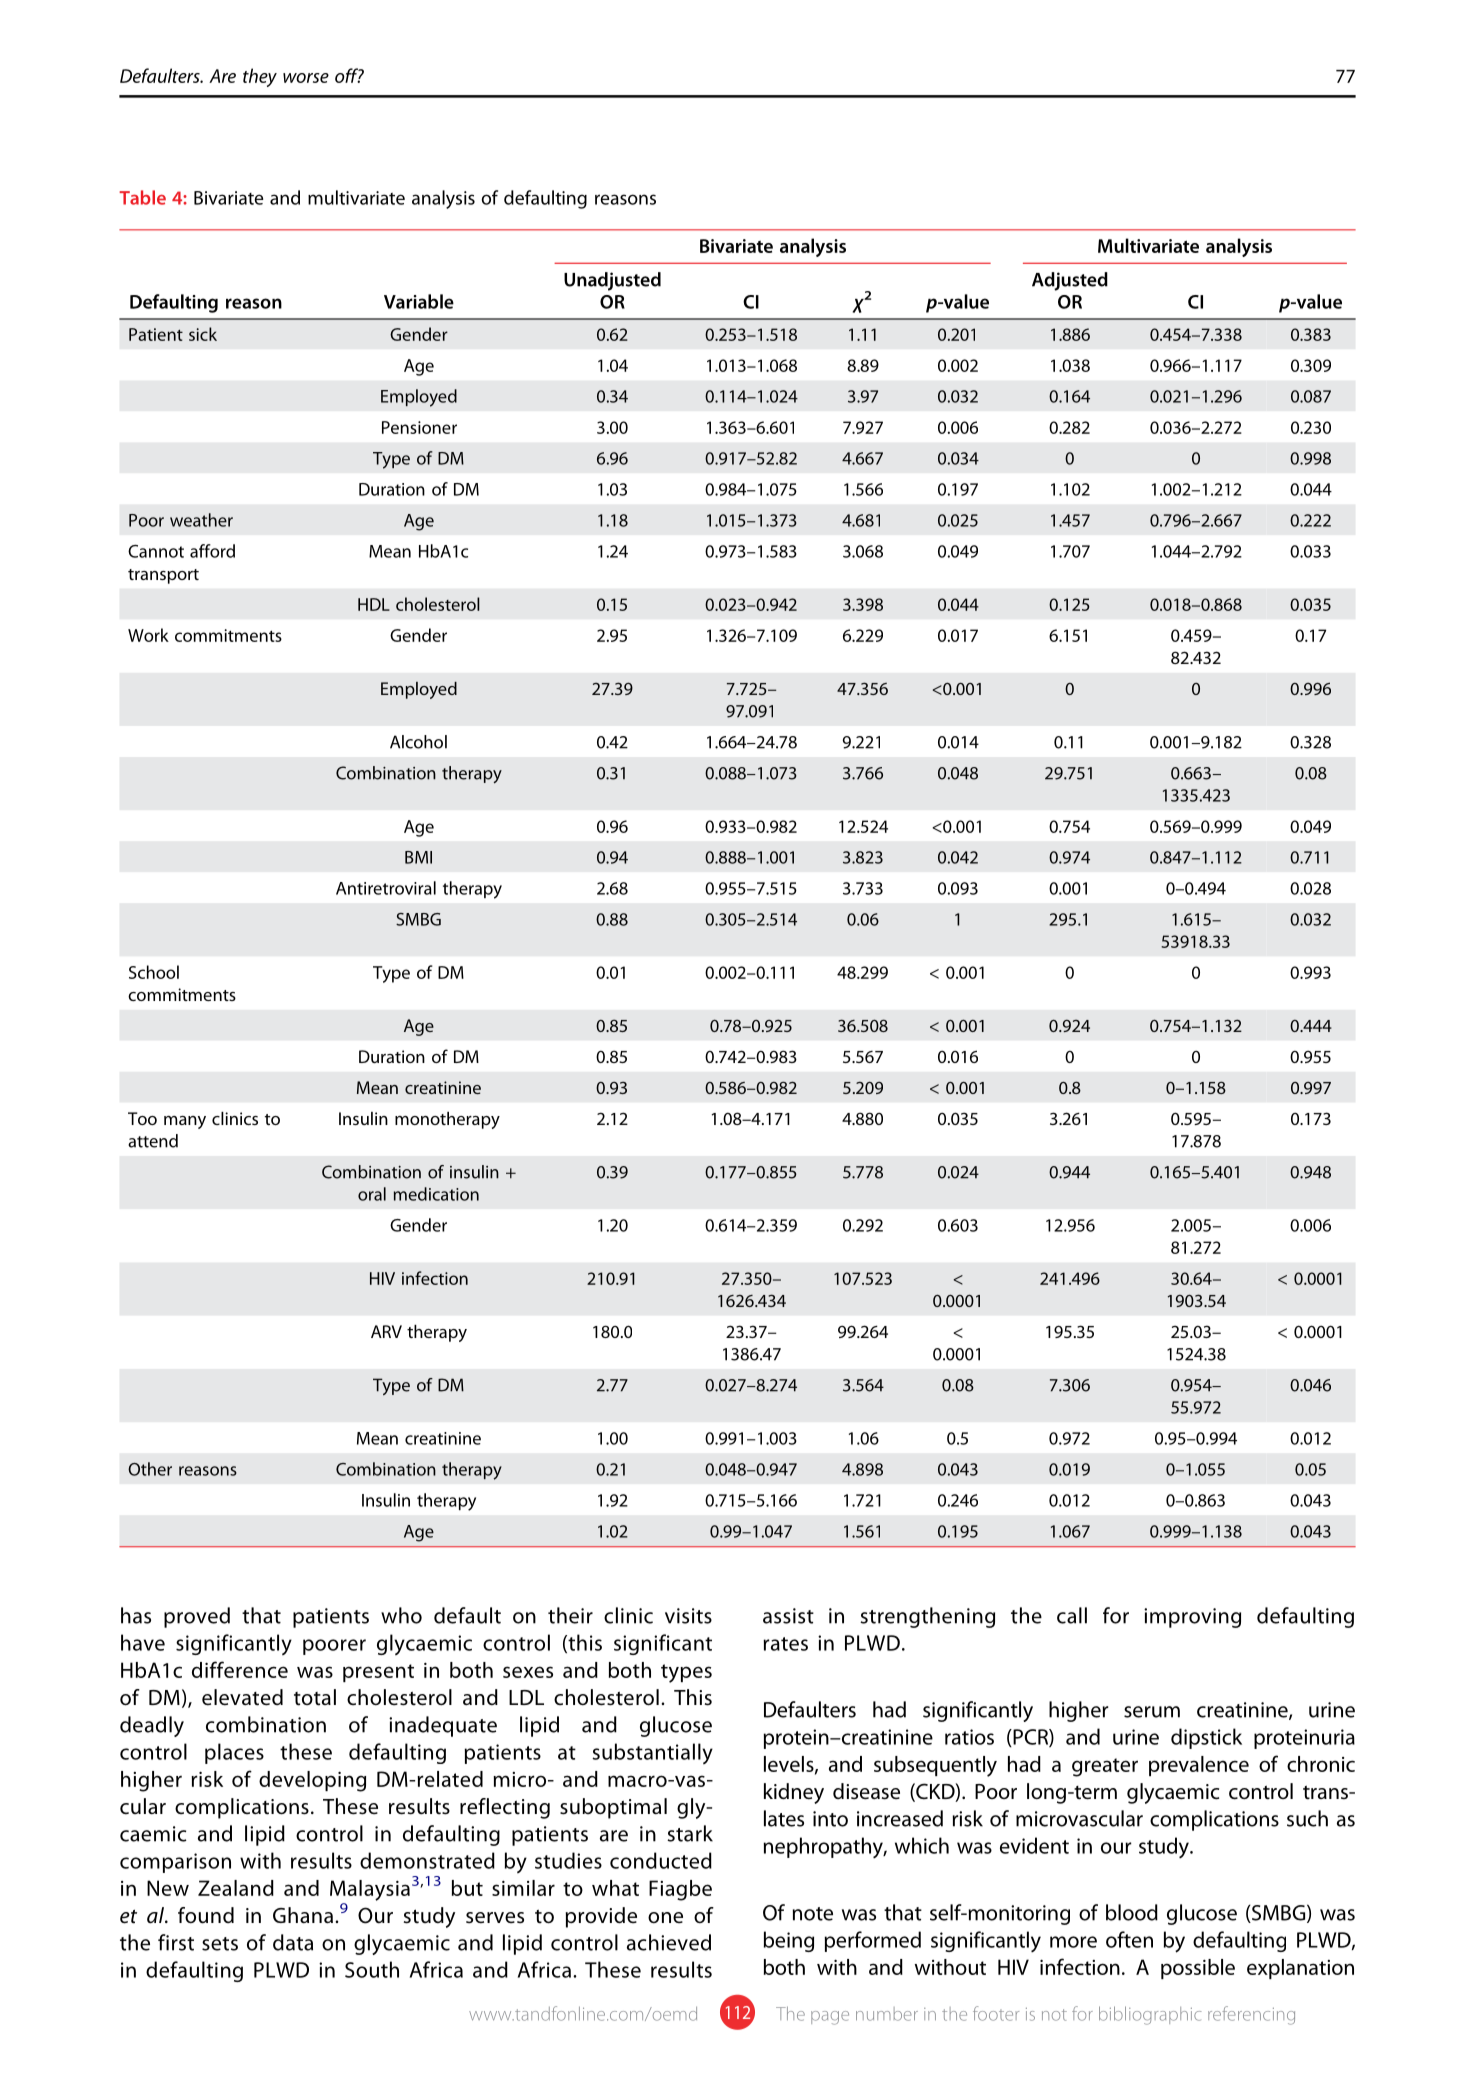  I want to click on Pensioner, so click(419, 427).
